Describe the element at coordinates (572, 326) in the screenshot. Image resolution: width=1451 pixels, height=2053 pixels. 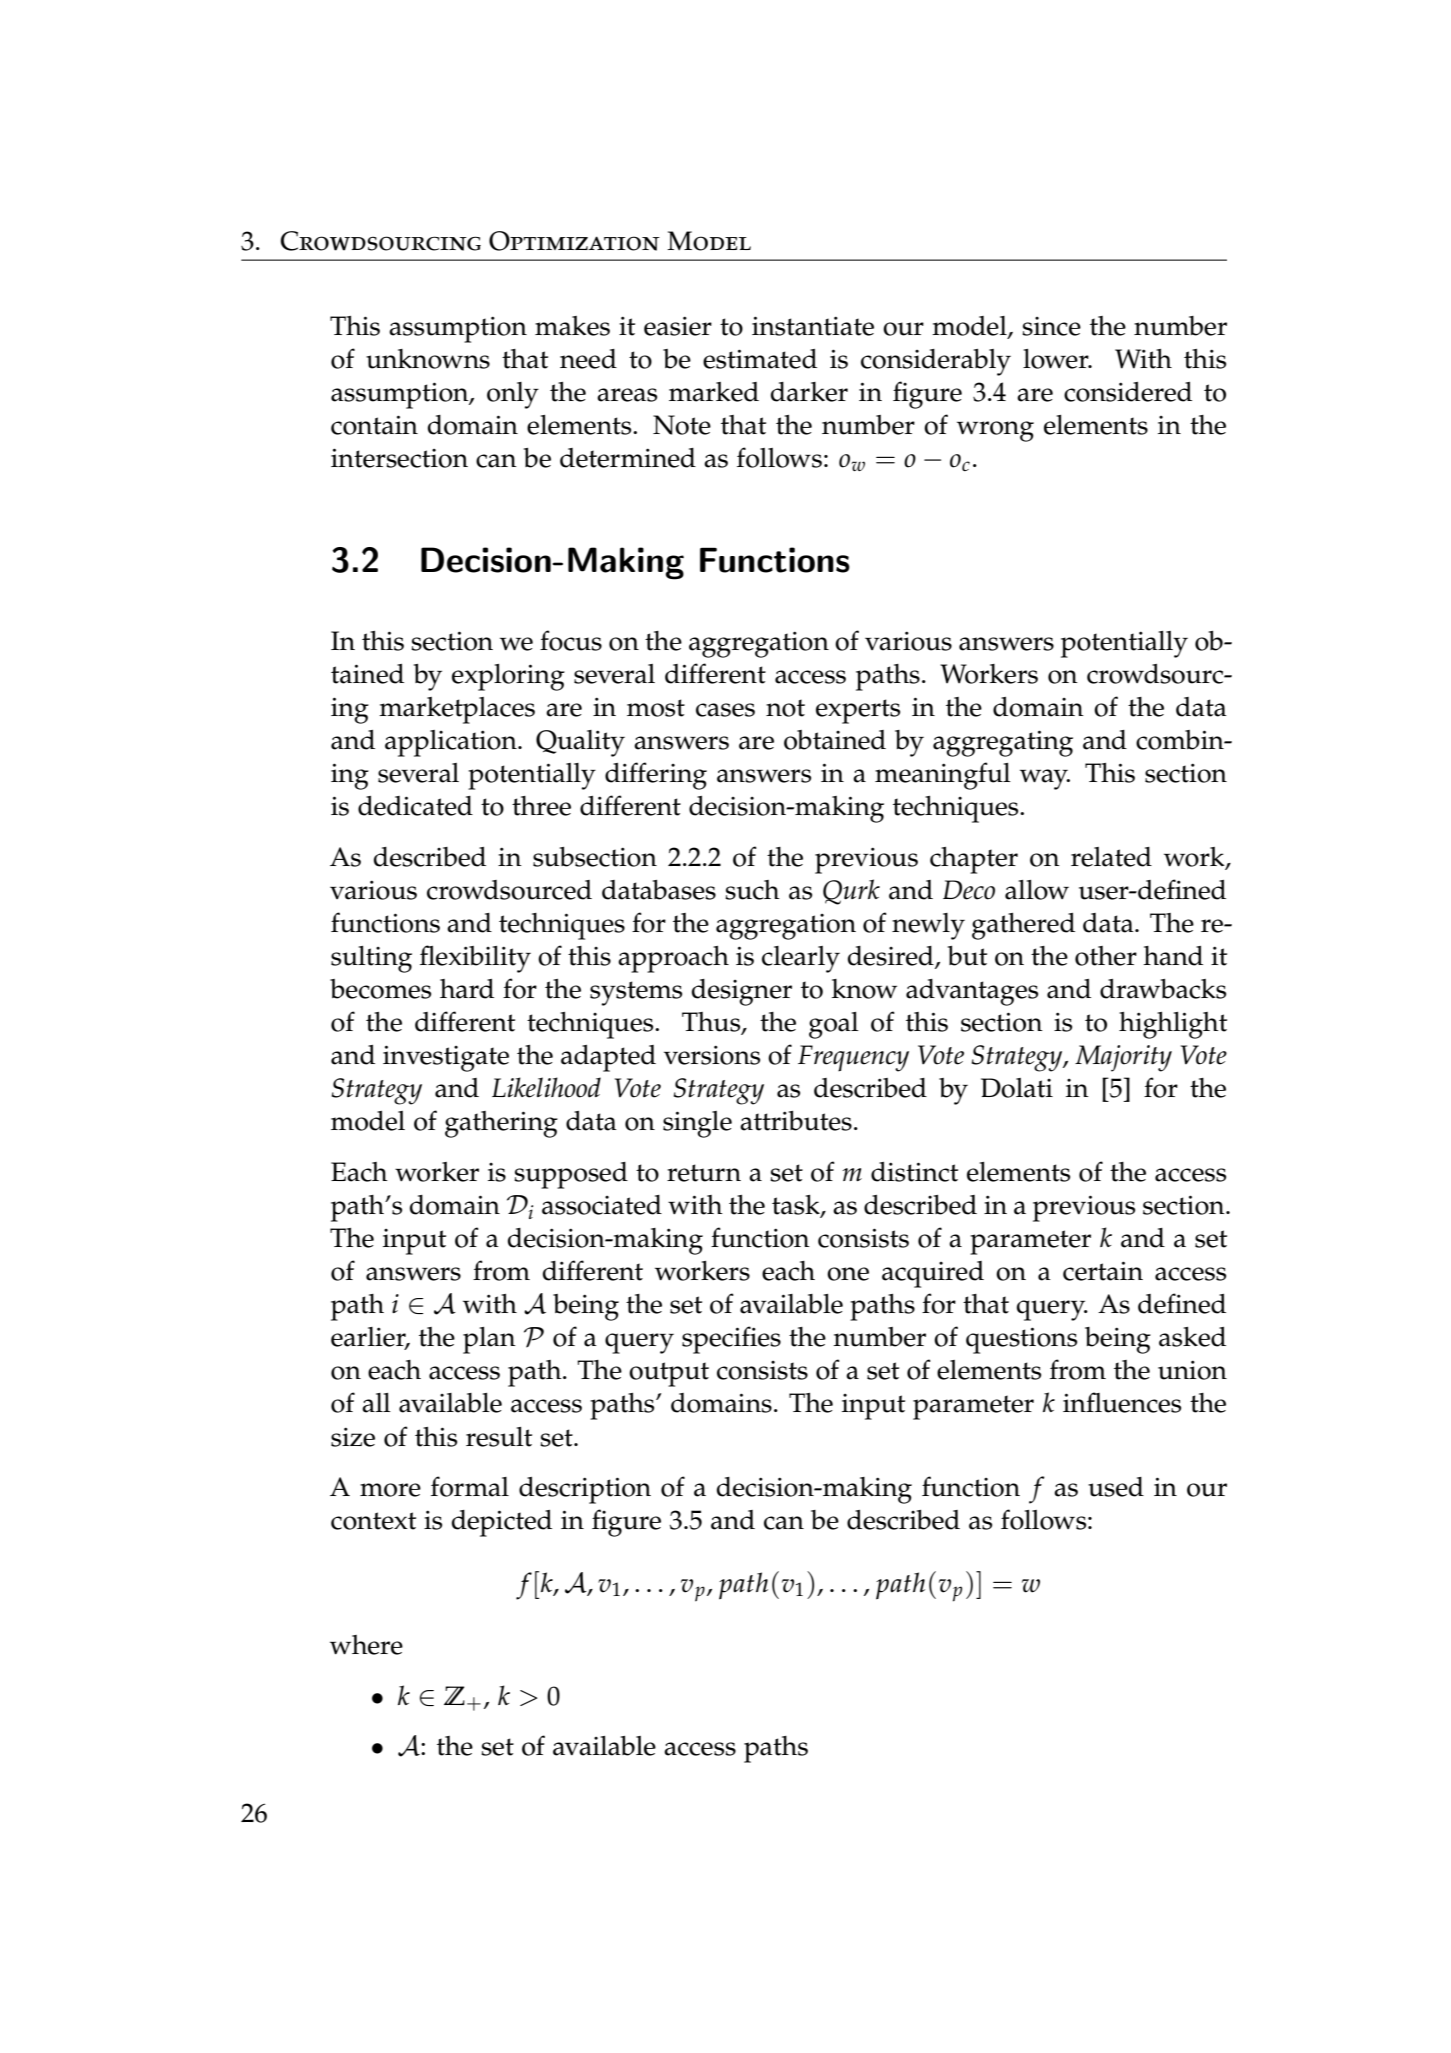
I see `makes` at that location.
